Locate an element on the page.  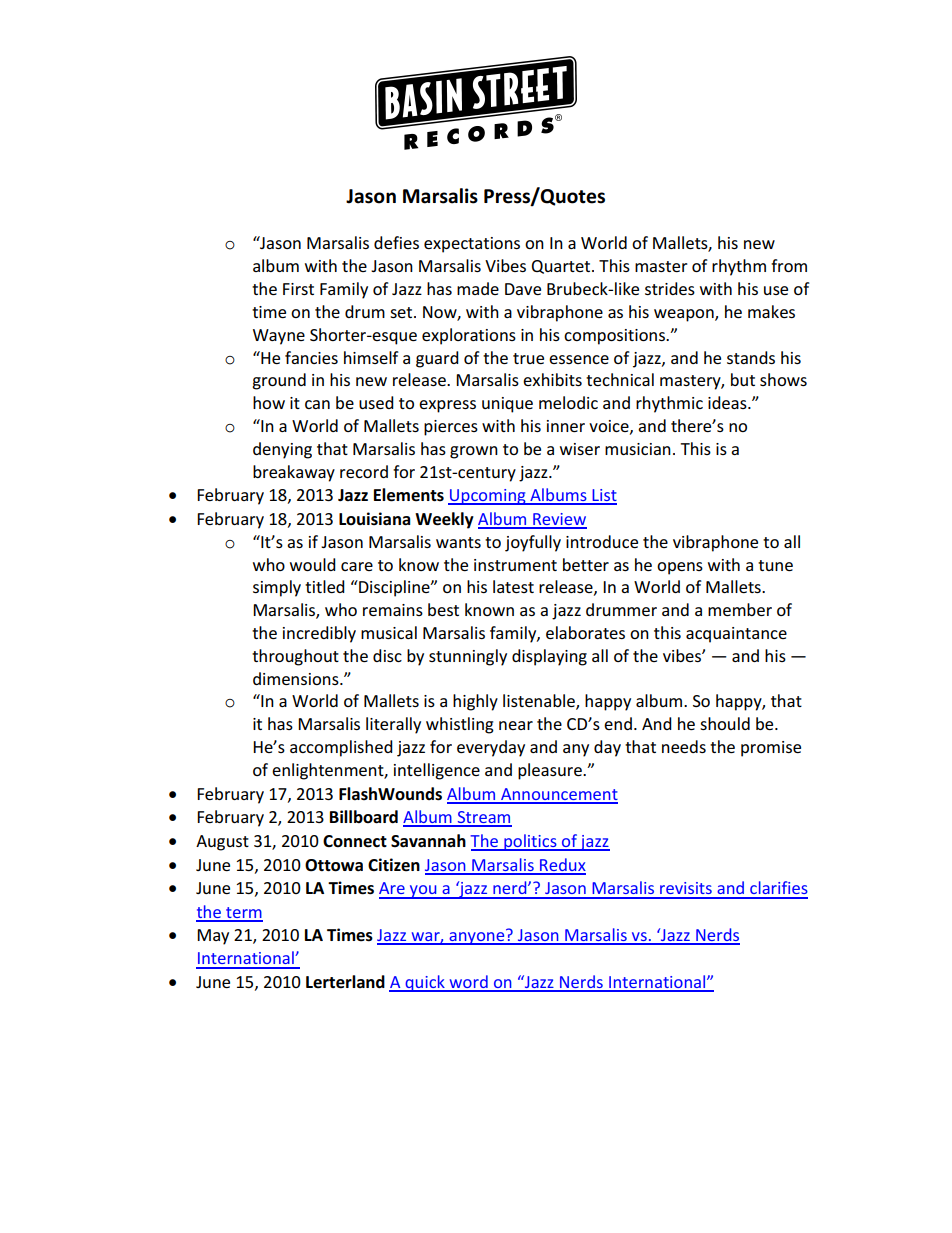
word is located at coordinates (468, 983).
